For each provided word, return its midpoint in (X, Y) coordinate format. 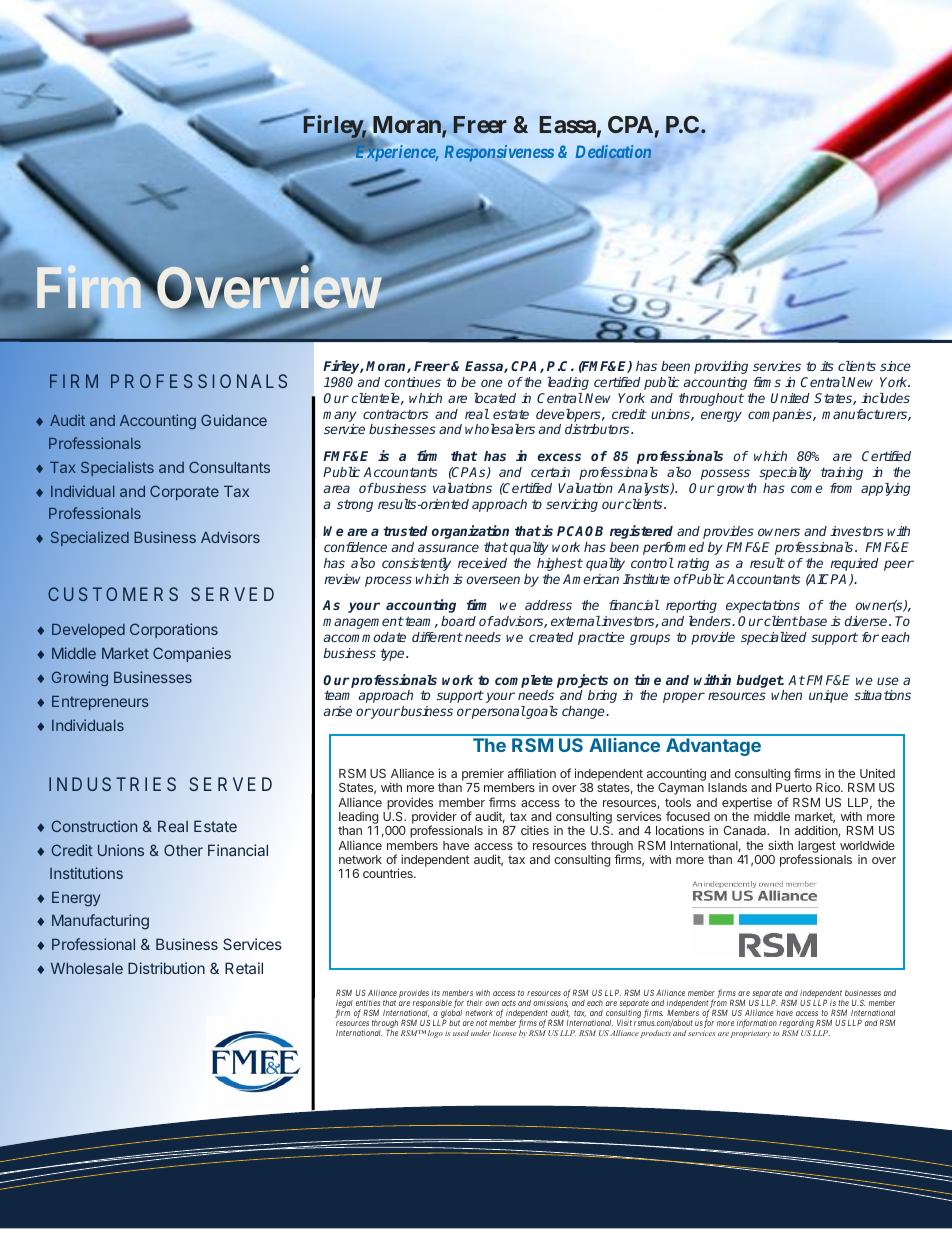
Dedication (613, 151)
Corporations (174, 630)
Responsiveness (499, 153)
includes (885, 398)
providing (721, 367)
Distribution (166, 968)
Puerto (794, 787)
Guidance (234, 420)
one (492, 383)
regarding (797, 1025)
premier (483, 776)
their (474, 1003)
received (482, 563)
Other (183, 850)
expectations (763, 606)
